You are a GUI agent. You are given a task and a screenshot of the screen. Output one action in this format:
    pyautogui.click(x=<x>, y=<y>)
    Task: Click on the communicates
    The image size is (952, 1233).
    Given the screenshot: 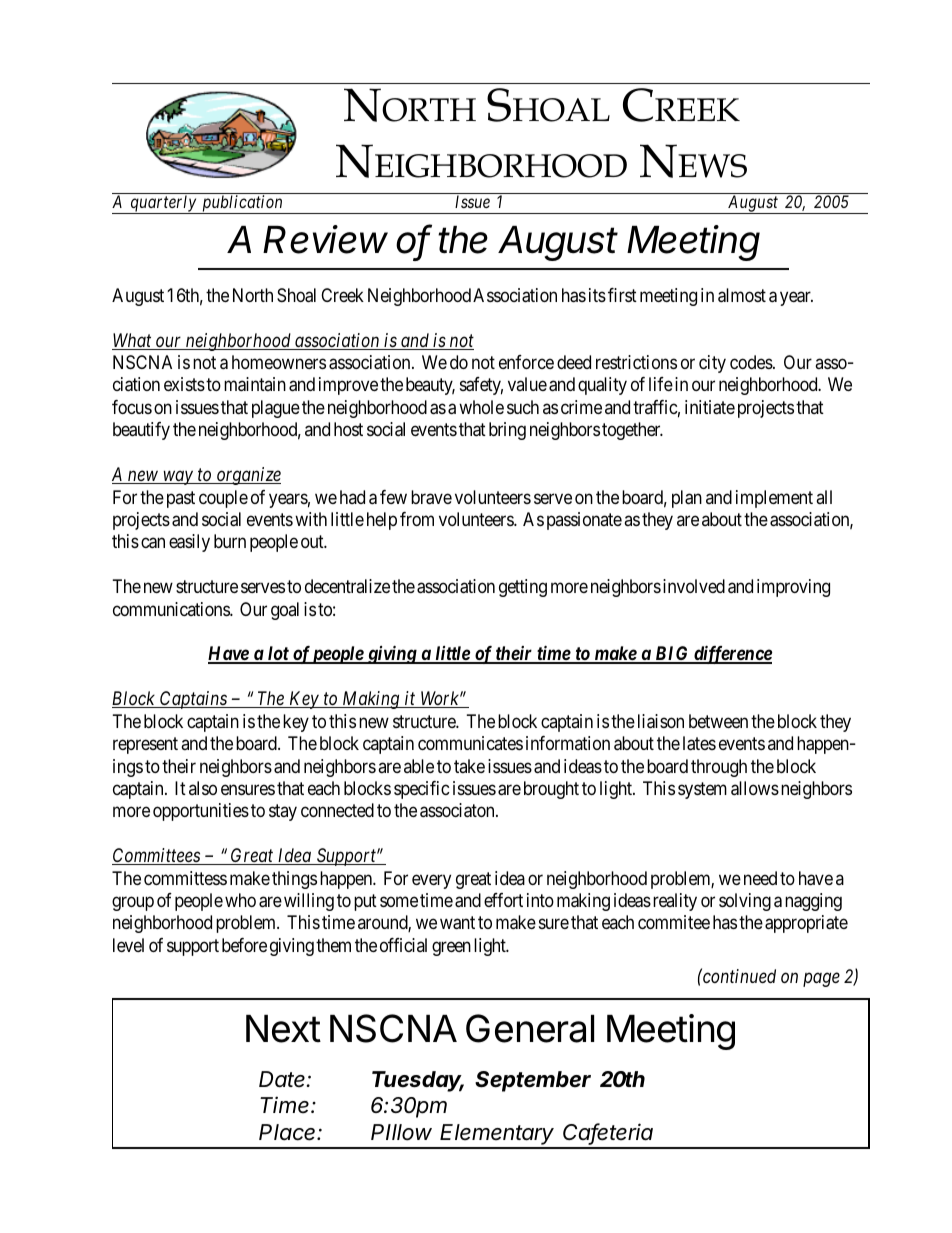 What is the action you would take?
    pyautogui.click(x=470, y=743)
